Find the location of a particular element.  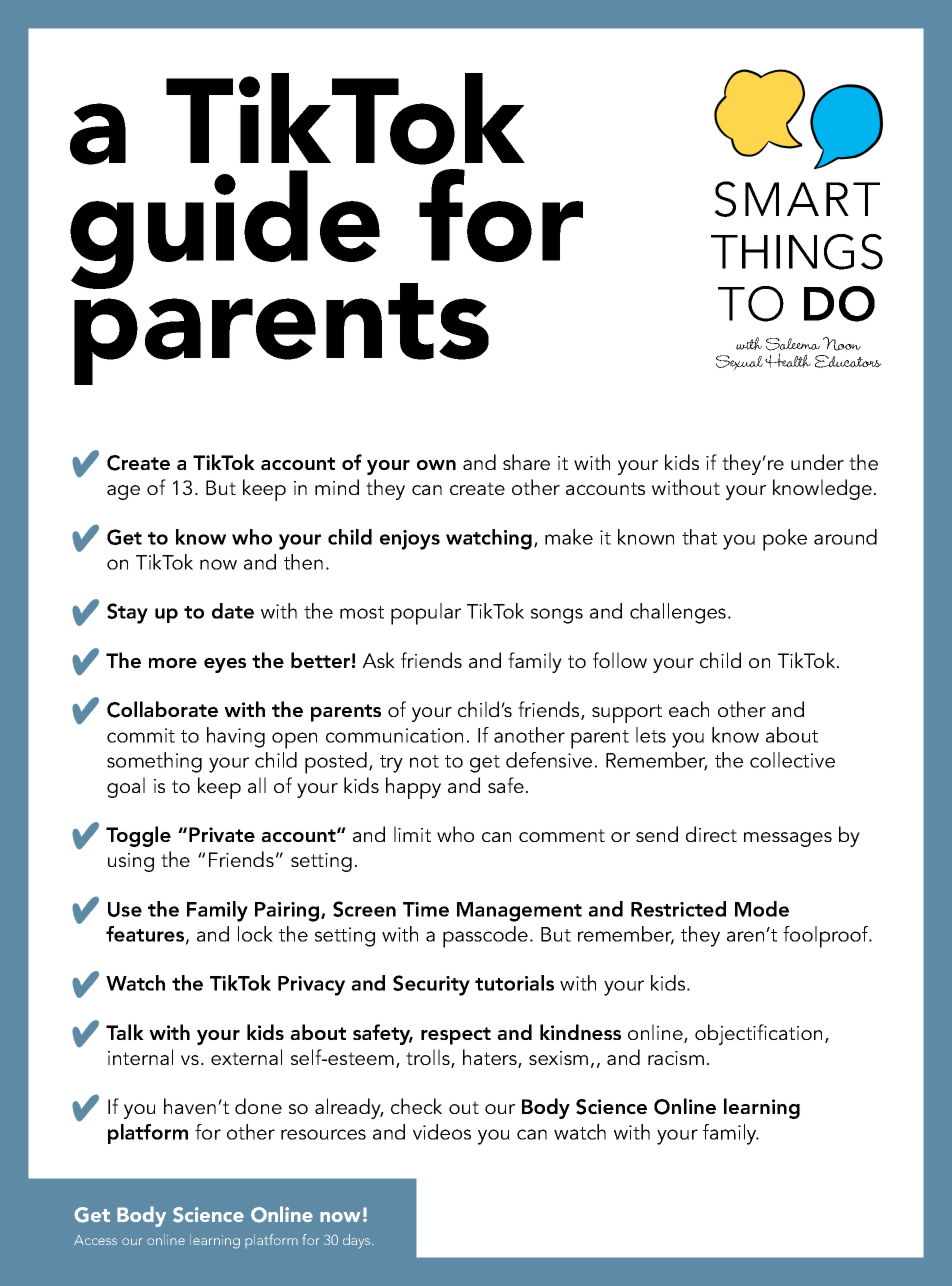

Access is located at coordinates (95, 1240).
